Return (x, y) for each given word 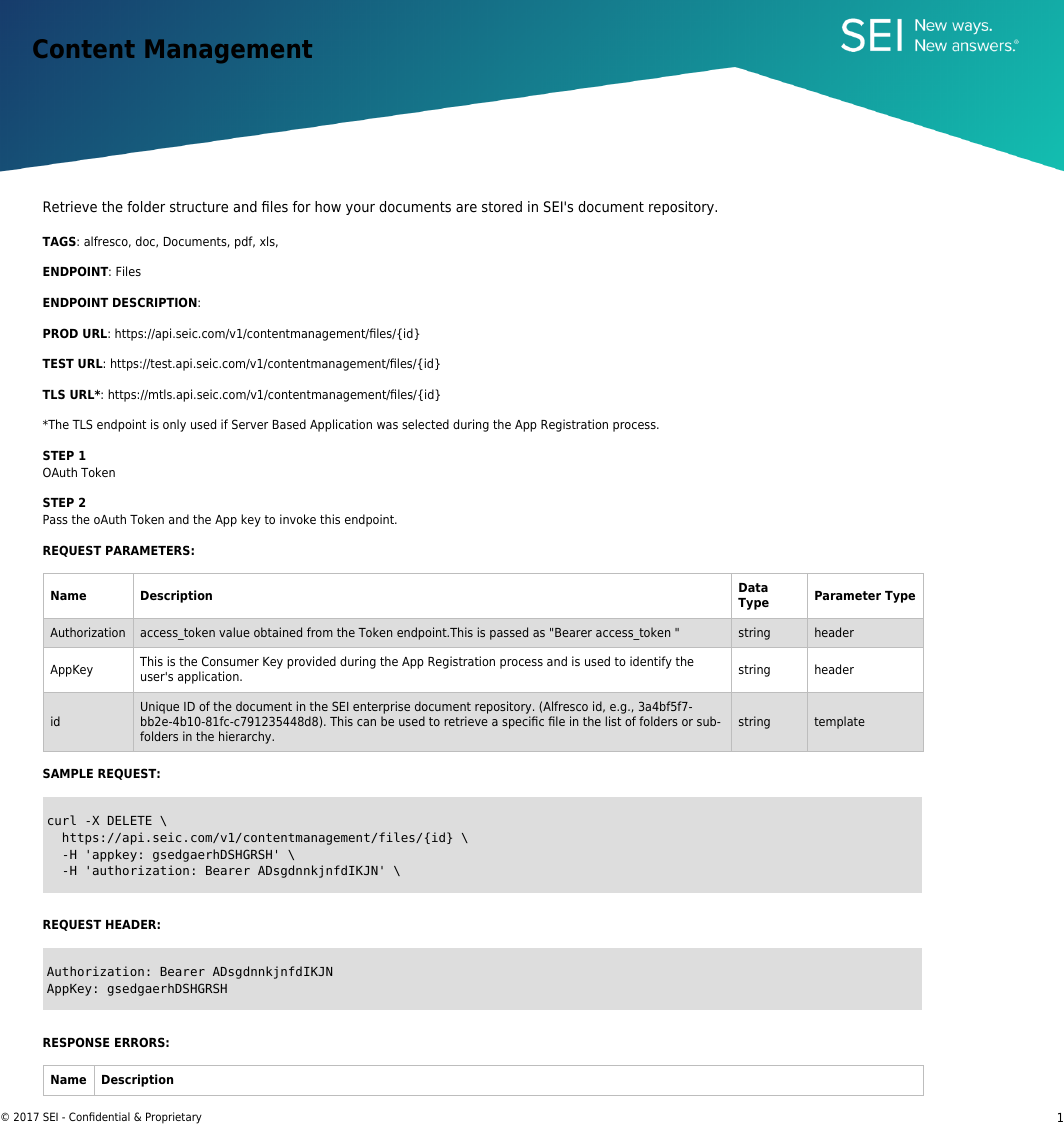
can (366, 722)
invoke (298, 519)
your (360, 209)
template (839, 722)
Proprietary (174, 1118)
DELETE (130, 820)
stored (502, 206)
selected (425, 424)
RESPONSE (76, 1042)
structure (199, 207)
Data (753, 587)
